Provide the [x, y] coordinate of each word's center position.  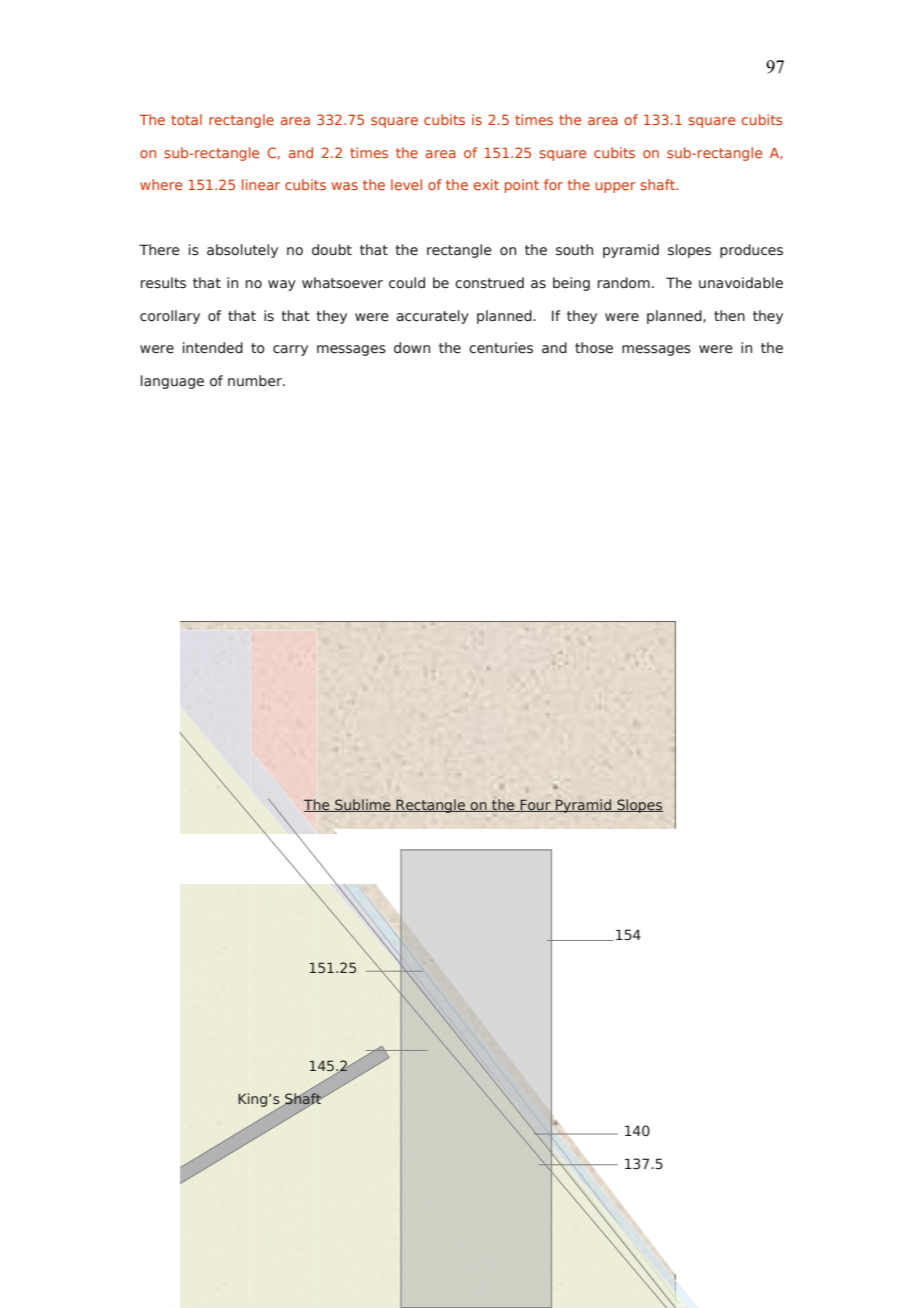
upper [616, 187]
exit [486, 184]
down [412, 348]
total [186, 119]
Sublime [363, 805]
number [256, 380]
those [594, 348]
